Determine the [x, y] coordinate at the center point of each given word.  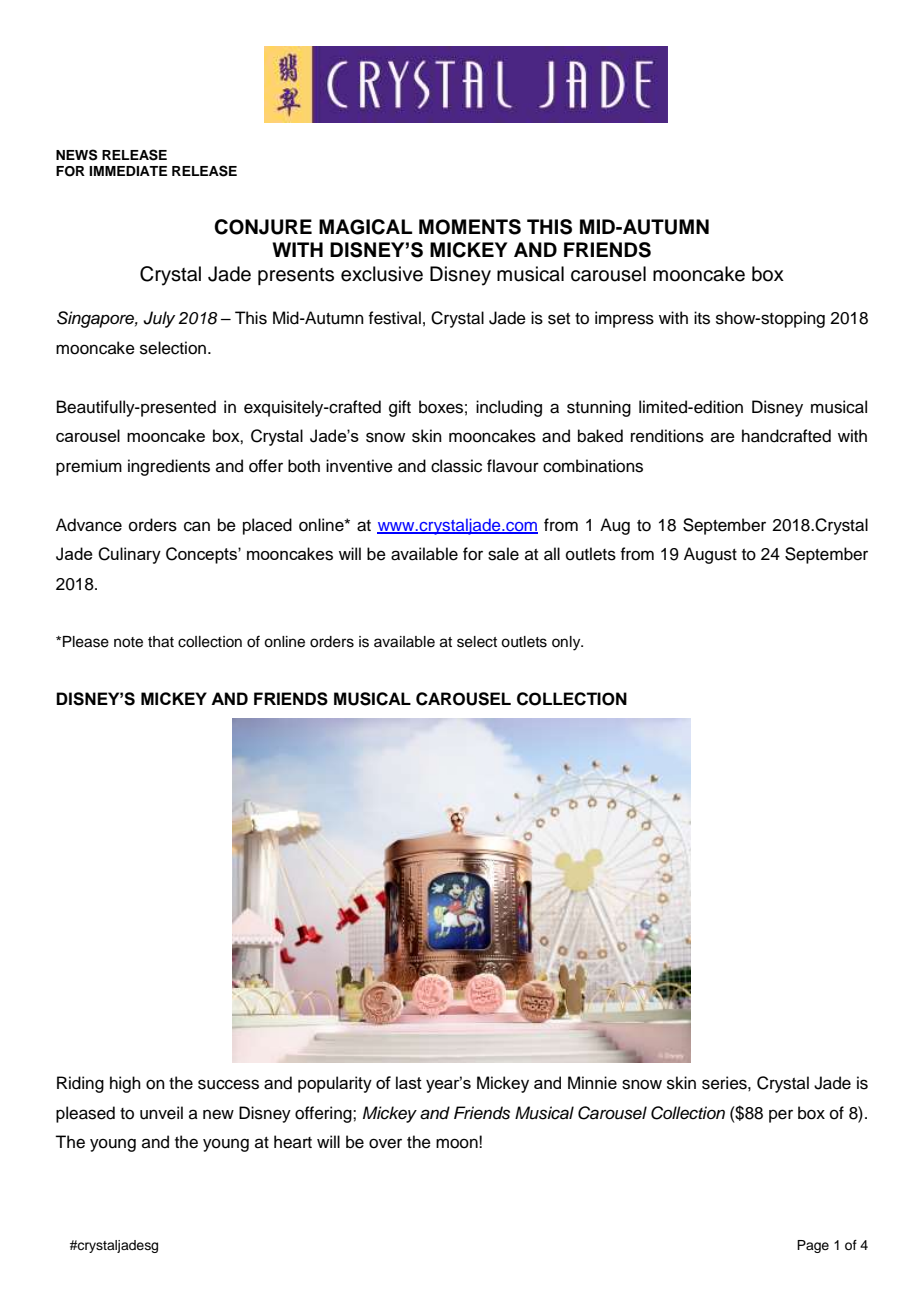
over [385, 1143]
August [710, 555]
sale [503, 554]
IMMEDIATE [128, 171]
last [409, 1082]
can [197, 526]
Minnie [592, 1082]
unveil [161, 1113]
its [702, 318]
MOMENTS [470, 227]
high [125, 1084]
